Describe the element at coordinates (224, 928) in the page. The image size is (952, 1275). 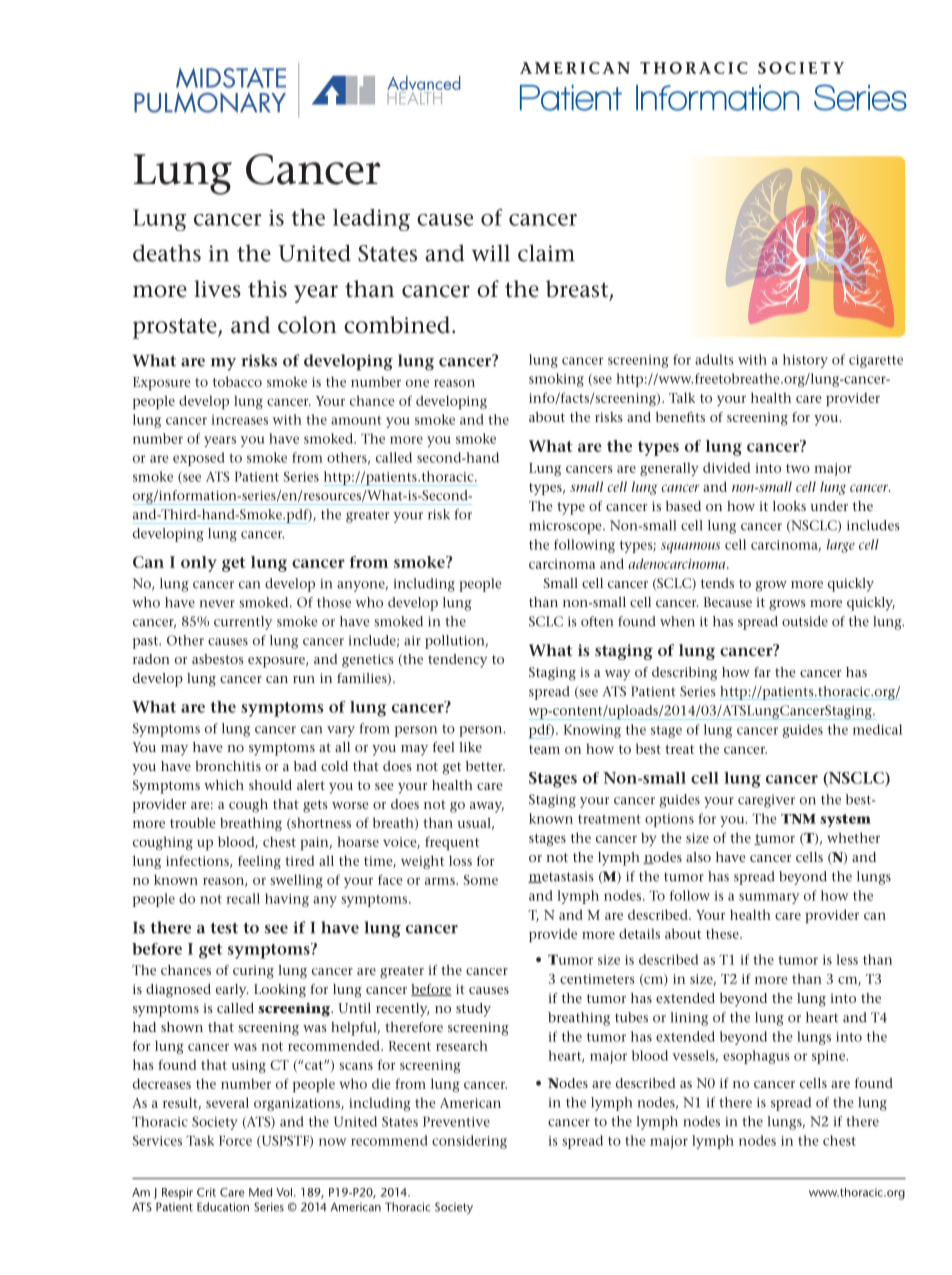
I see `test` at that location.
